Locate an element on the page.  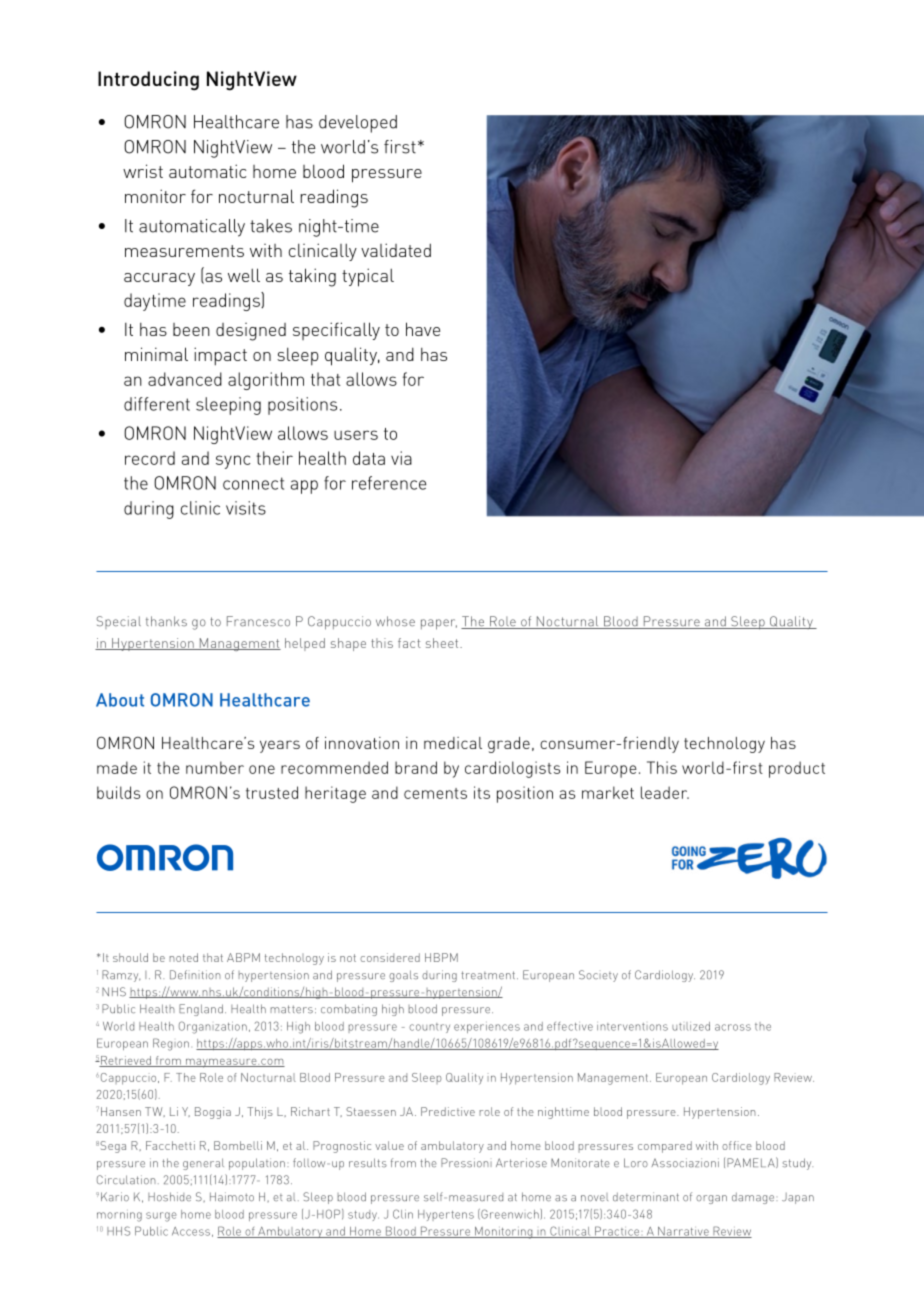
general is located at coordinates (203, 1164).
